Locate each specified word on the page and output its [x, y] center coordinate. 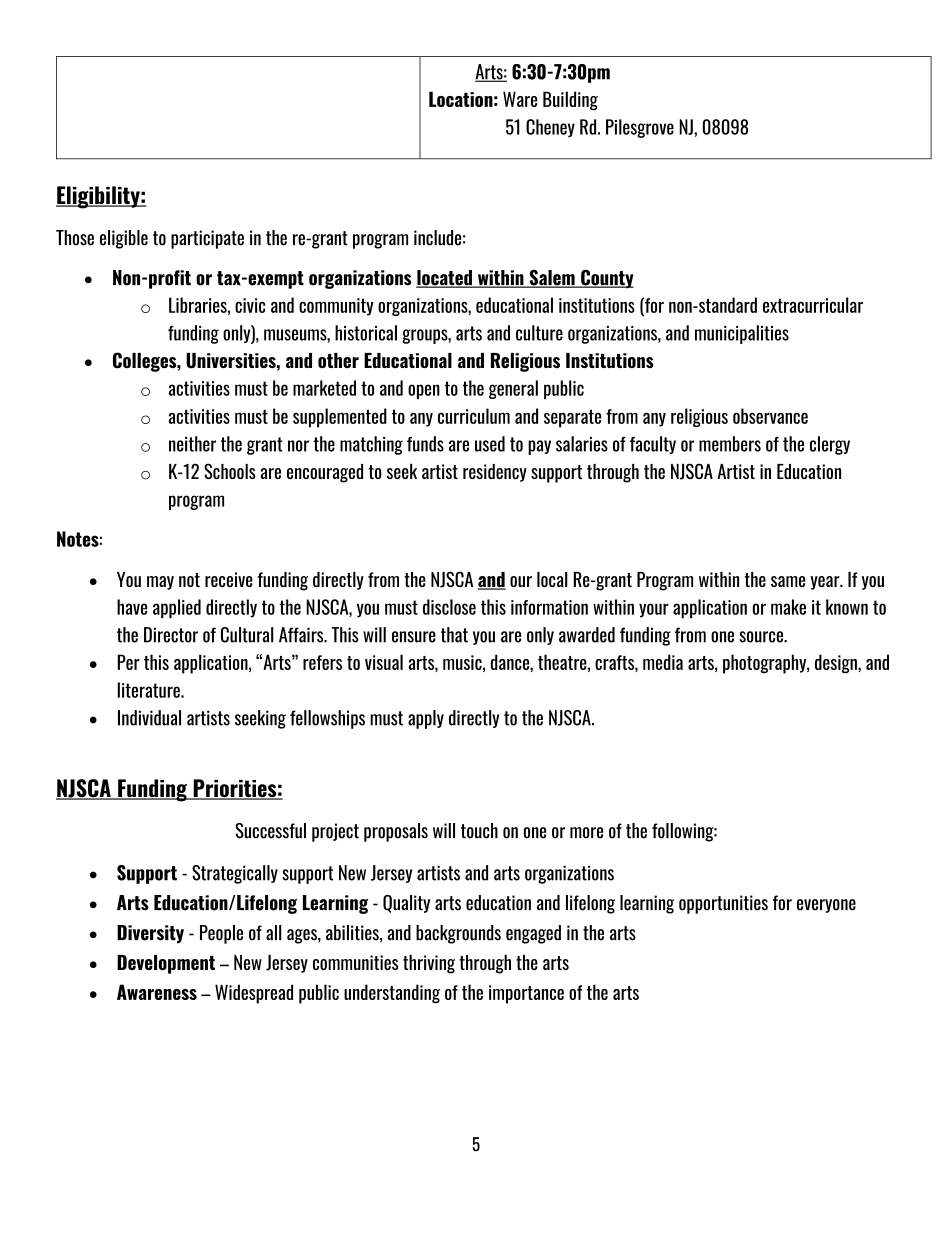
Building [570, 101]
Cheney [550, 128]
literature [150, 690]
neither [192, 444]
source [762, 637]
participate [207, 239]
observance [770, 416]
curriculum [474, 416]
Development [166, 964]
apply [426, 719]
